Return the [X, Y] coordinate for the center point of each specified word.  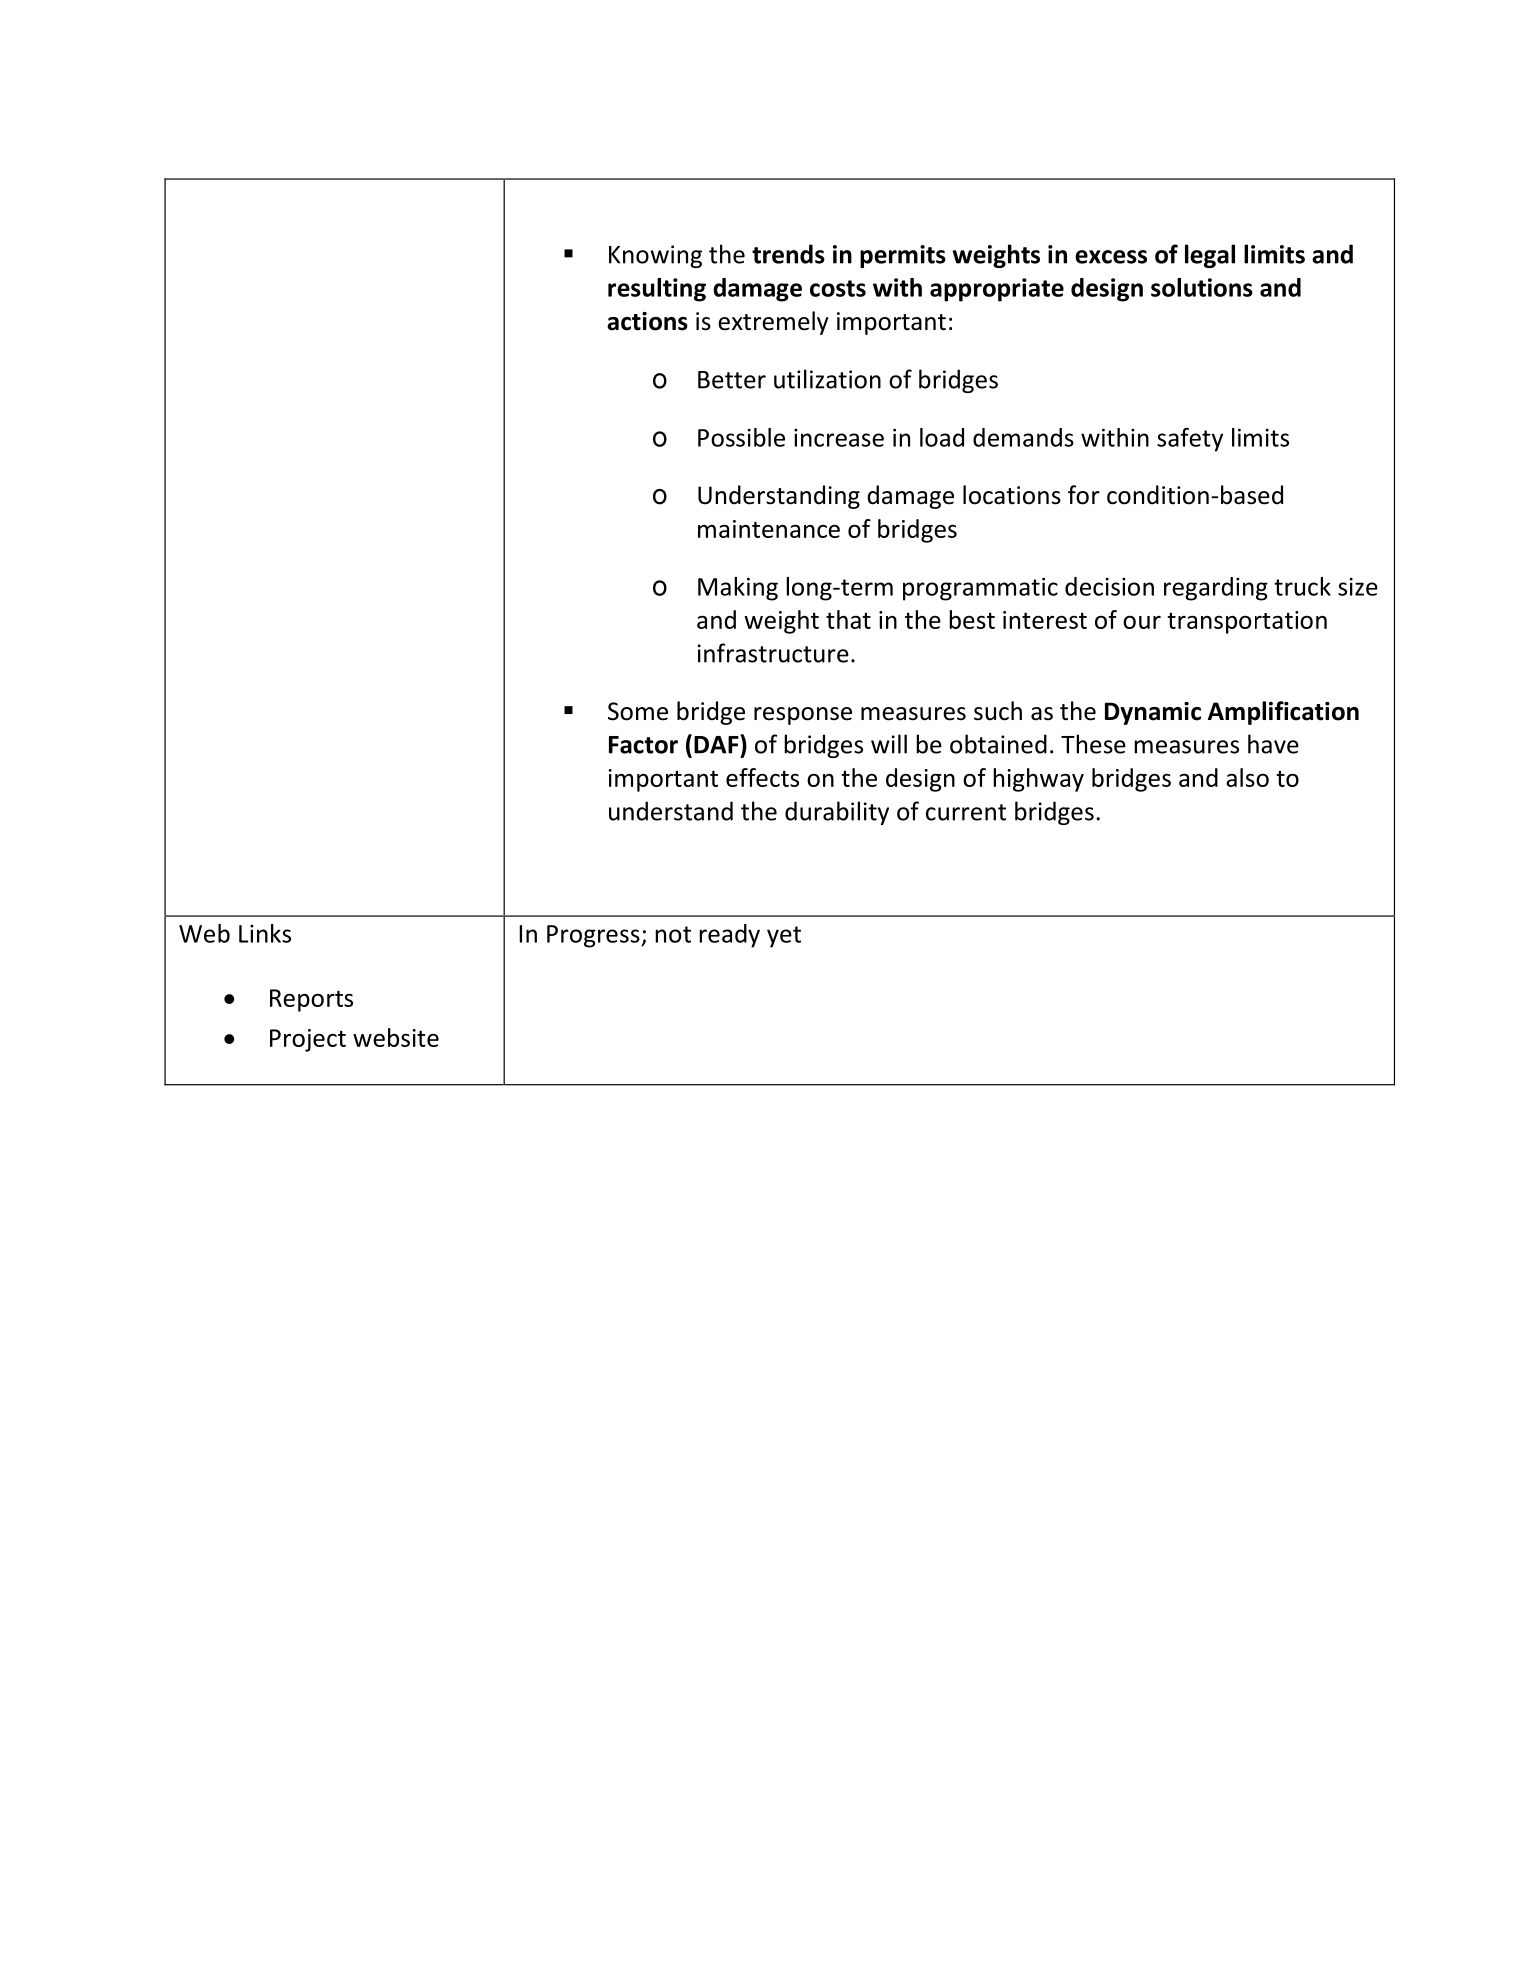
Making [738, 589]
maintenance [769, 529]
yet [784, 937]
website [396, 1037]
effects [762, 777]
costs [838, 288]
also [1247, 777]
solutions [1202, 287]
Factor [643, 745]
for [1084, 495]
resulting [657, 290]
